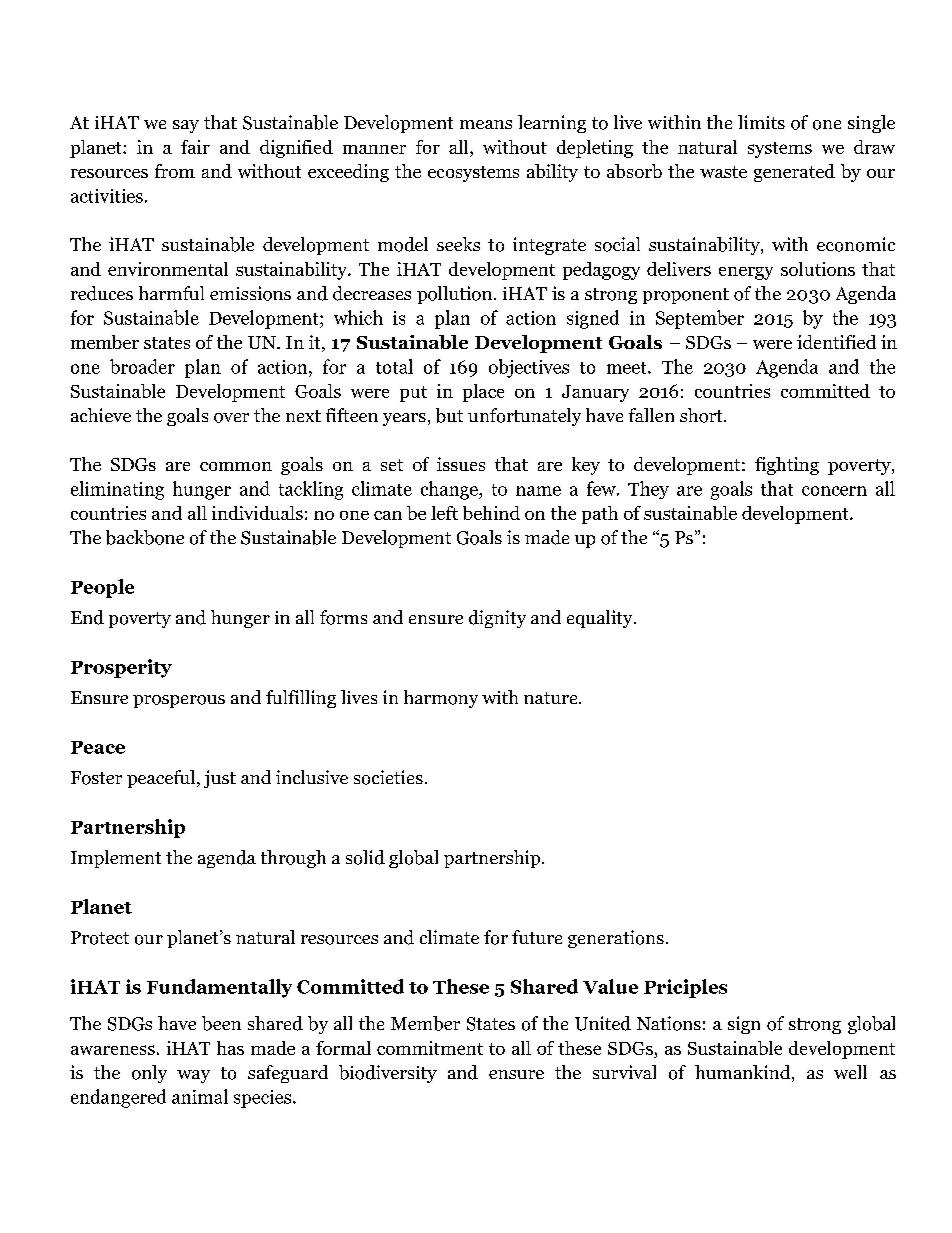 The image size is (952, 1233). I want to click on equality, so click(601, 619).
